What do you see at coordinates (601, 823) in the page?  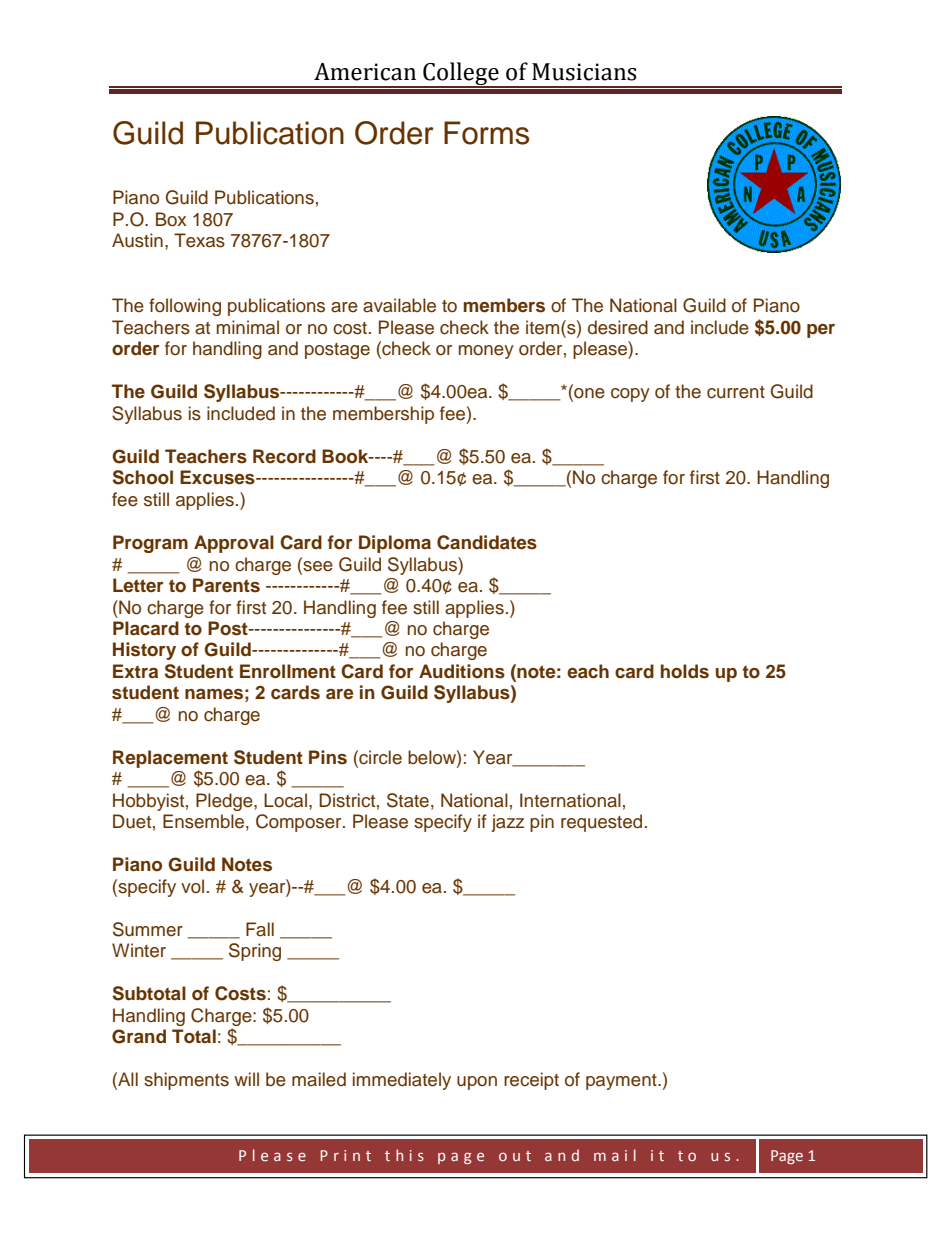 I see `requested` at bounding box center [601, 823].
